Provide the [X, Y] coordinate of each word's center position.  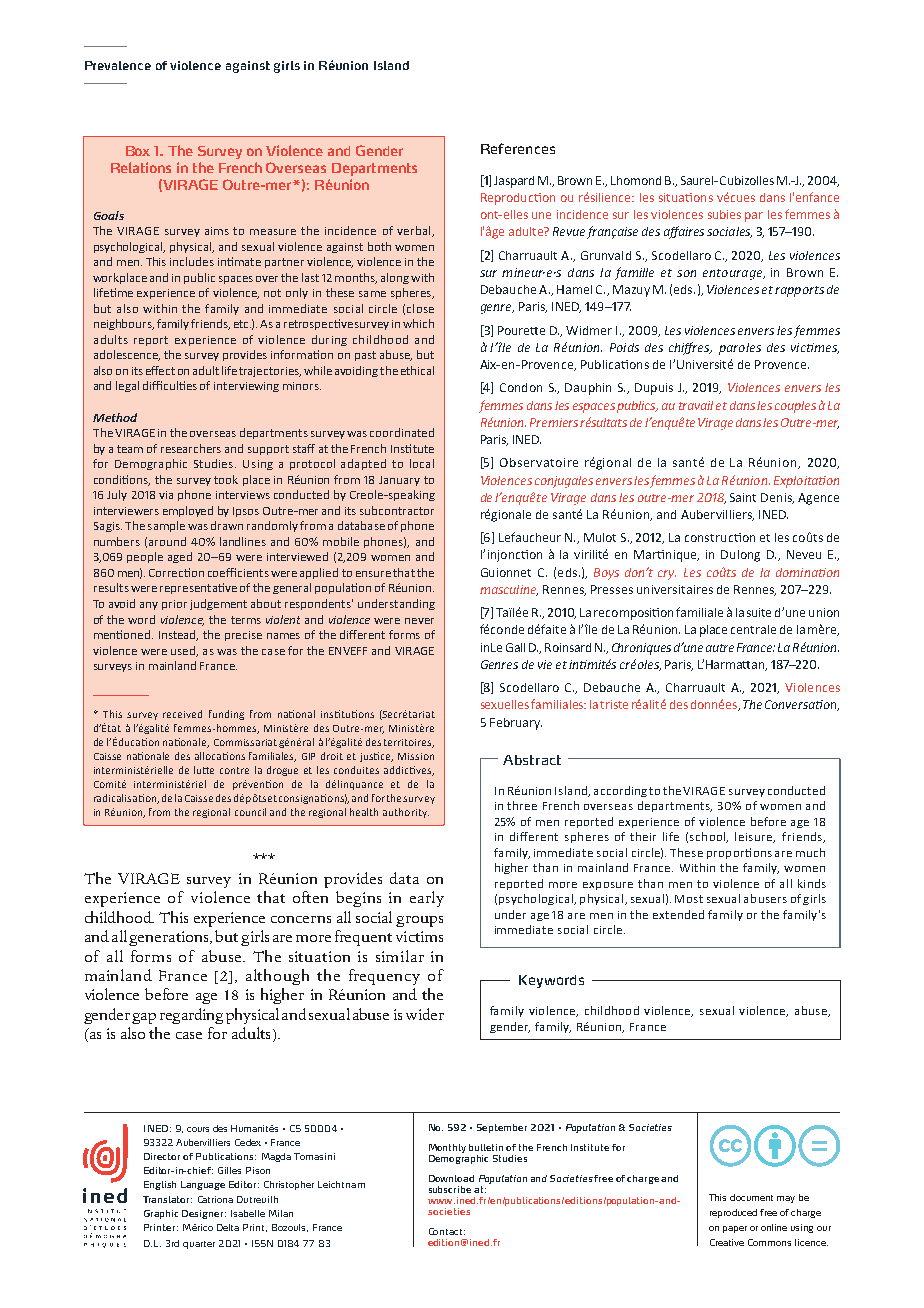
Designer [204, 1214]
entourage [734, 274]
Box [138, 151]
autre [720, 648]
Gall [515, 647]
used [184, 651]
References [518, 148]
